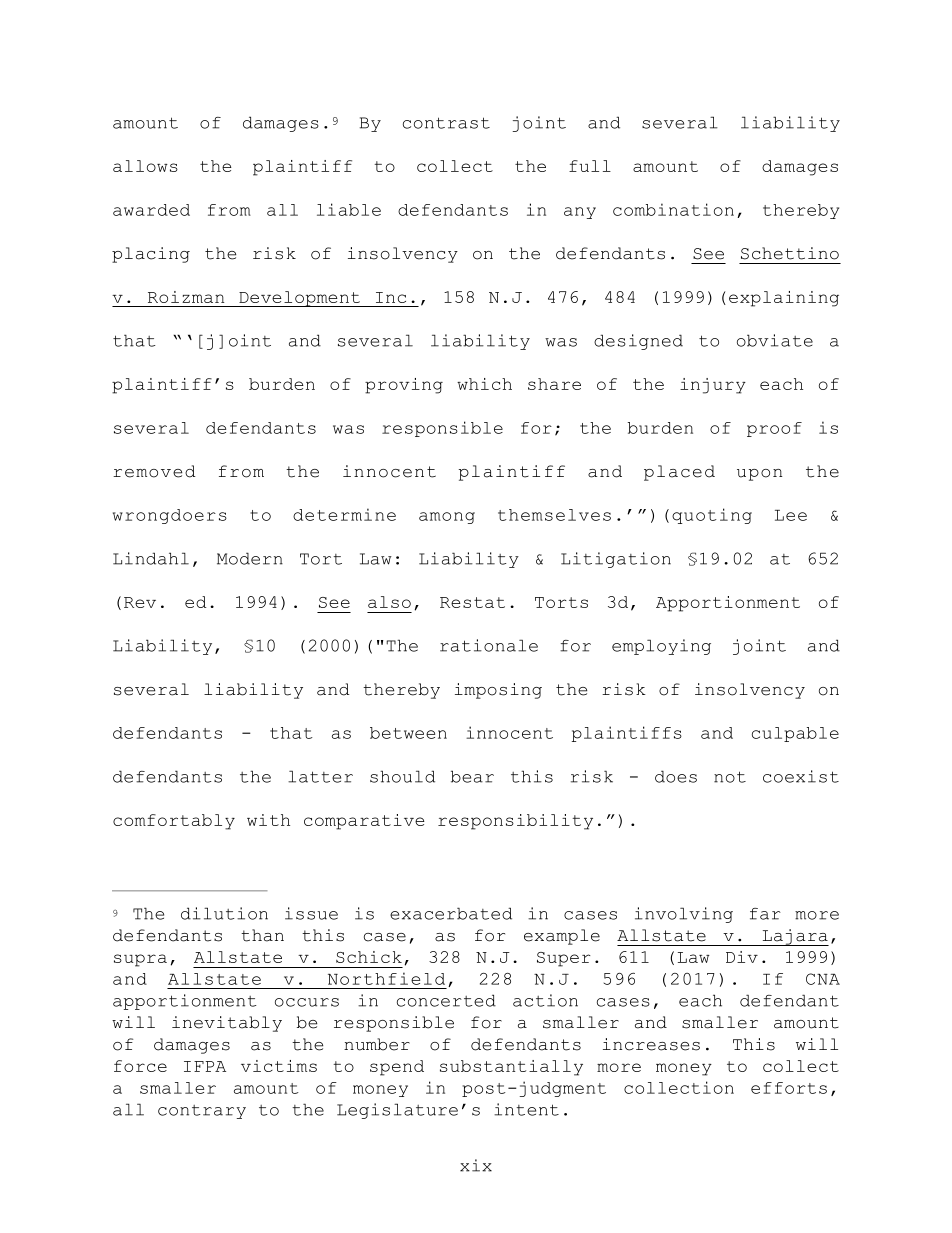 This image has width=952, height=1233. What do you see at coordinates (489, 645) in the image?
I see `rationale` at bounding box center [489, 645].
